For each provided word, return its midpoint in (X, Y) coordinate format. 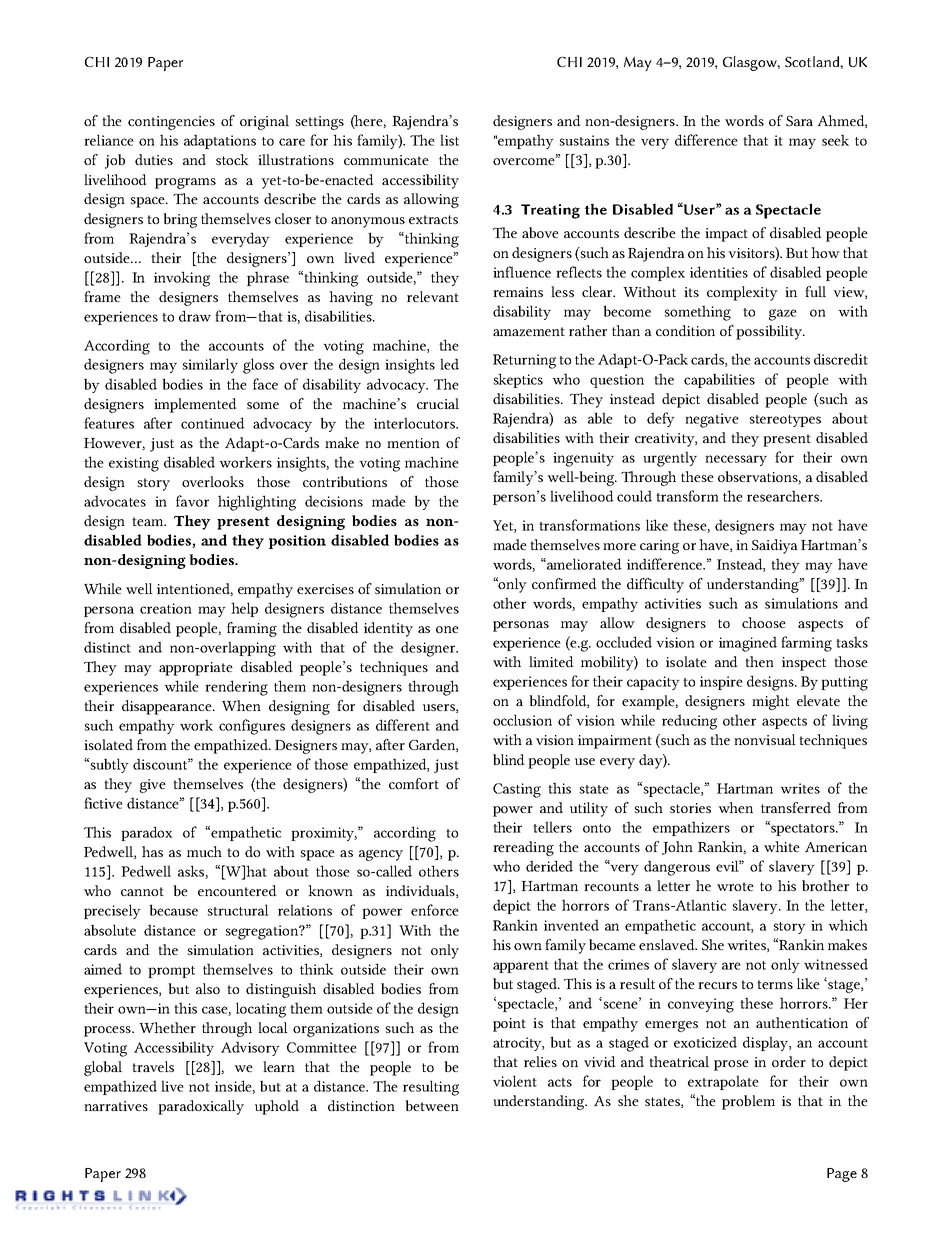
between (432, 1105)
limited (551, 662)
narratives (116, 1106)
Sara (799, 121)
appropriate (196, 669)
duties (154, 160)
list (449, 140)
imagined (748, 644)
